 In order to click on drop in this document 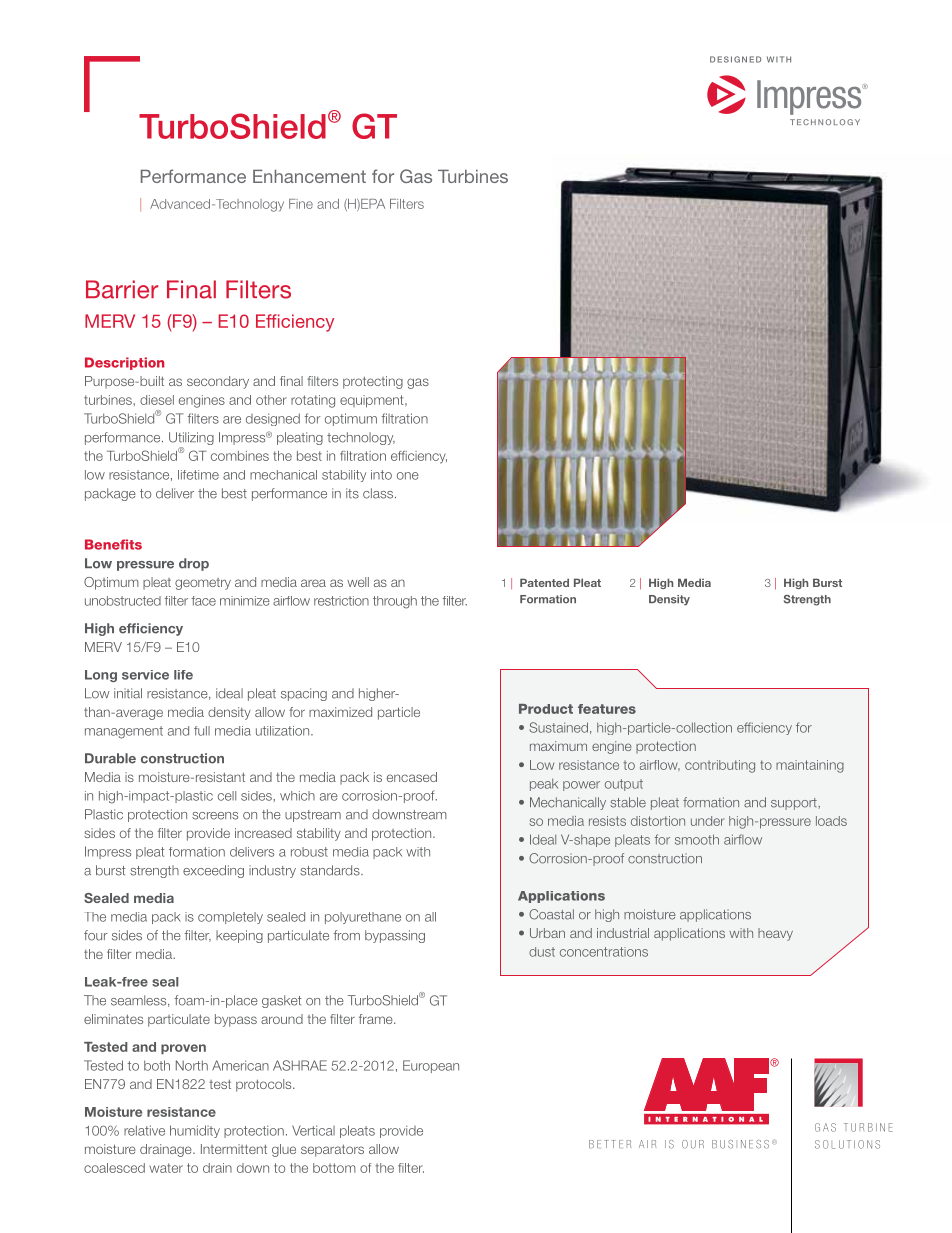, I will do `click(194, 564)`.
